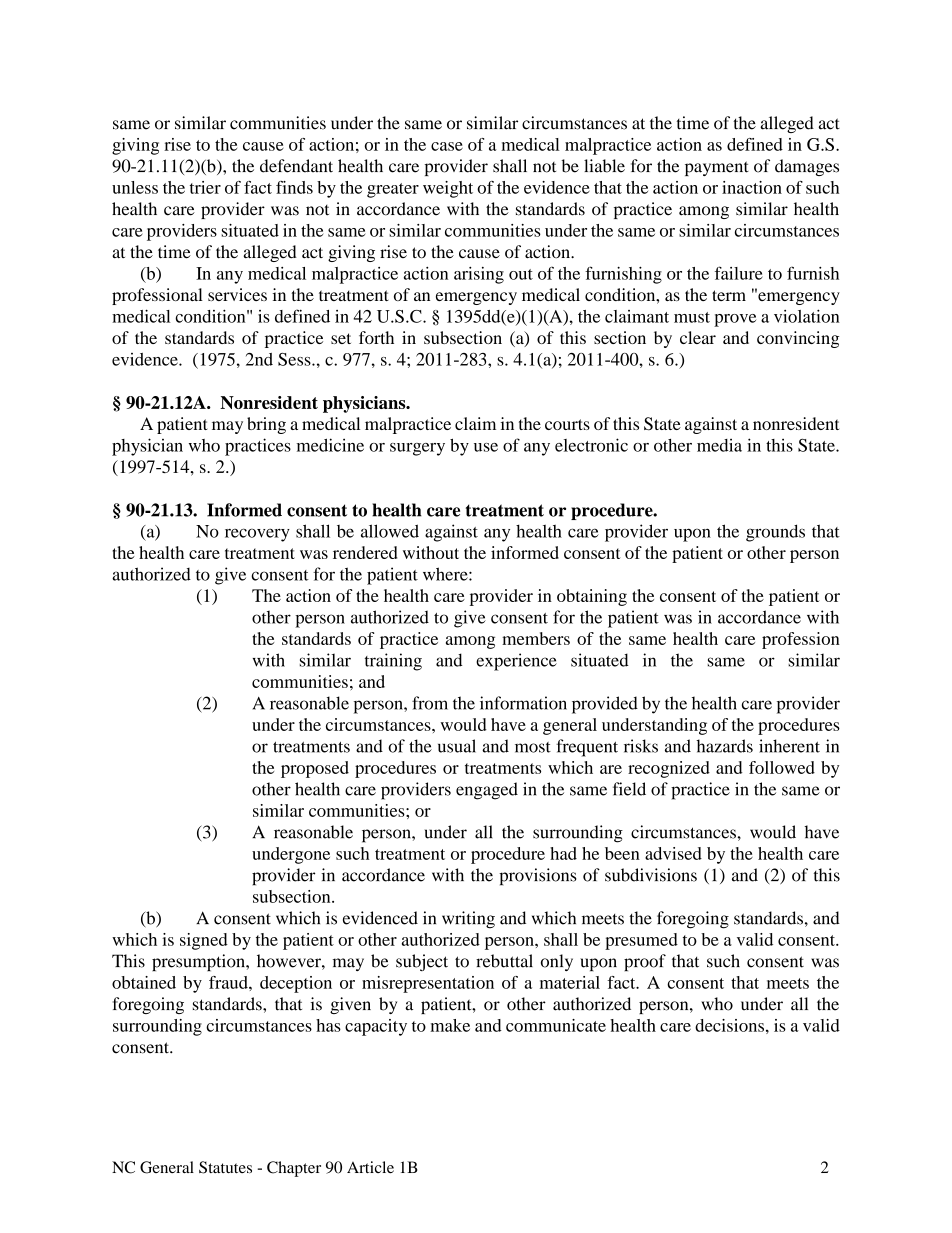 The width and height of the image is (952, 1233). What do you see at coordinates (673, 853) in the image?
I see `advised` at bounding box center [673, 853].
